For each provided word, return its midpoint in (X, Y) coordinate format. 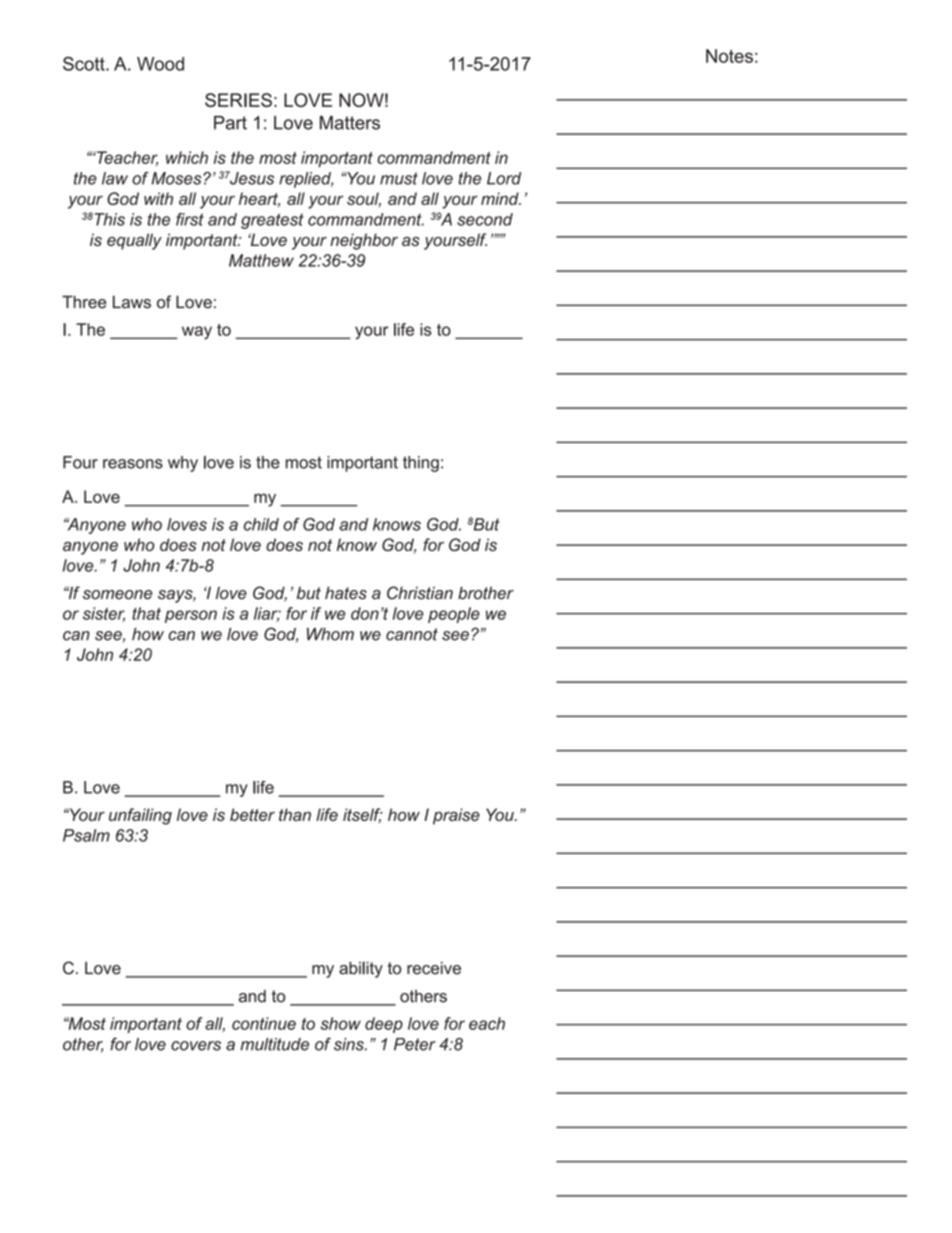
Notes (729, 56)
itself (363, 815)
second (485, 219)
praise (456, 816)
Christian (420, 593)
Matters (350, 123)
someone (117, 595)
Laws (132, 302)
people (454, 615)
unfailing (140, 816)
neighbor (364, 241)
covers (196, 1046)
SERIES (238, 100)
